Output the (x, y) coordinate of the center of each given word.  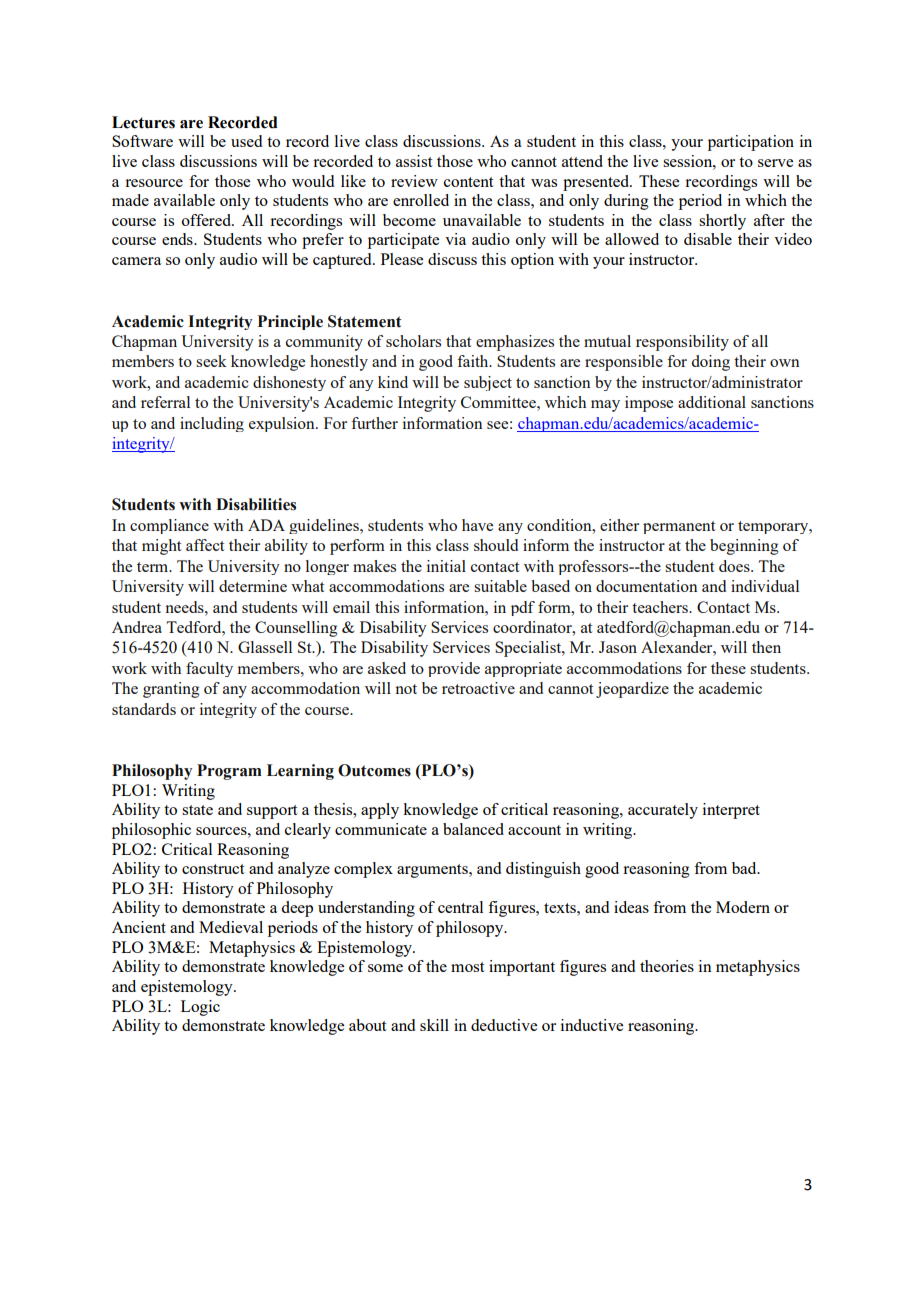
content (468, 182)
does (735, 566)
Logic (200, 1008)
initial (446, 566)
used (246, 141)
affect (205, 545)
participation (751, 143)
